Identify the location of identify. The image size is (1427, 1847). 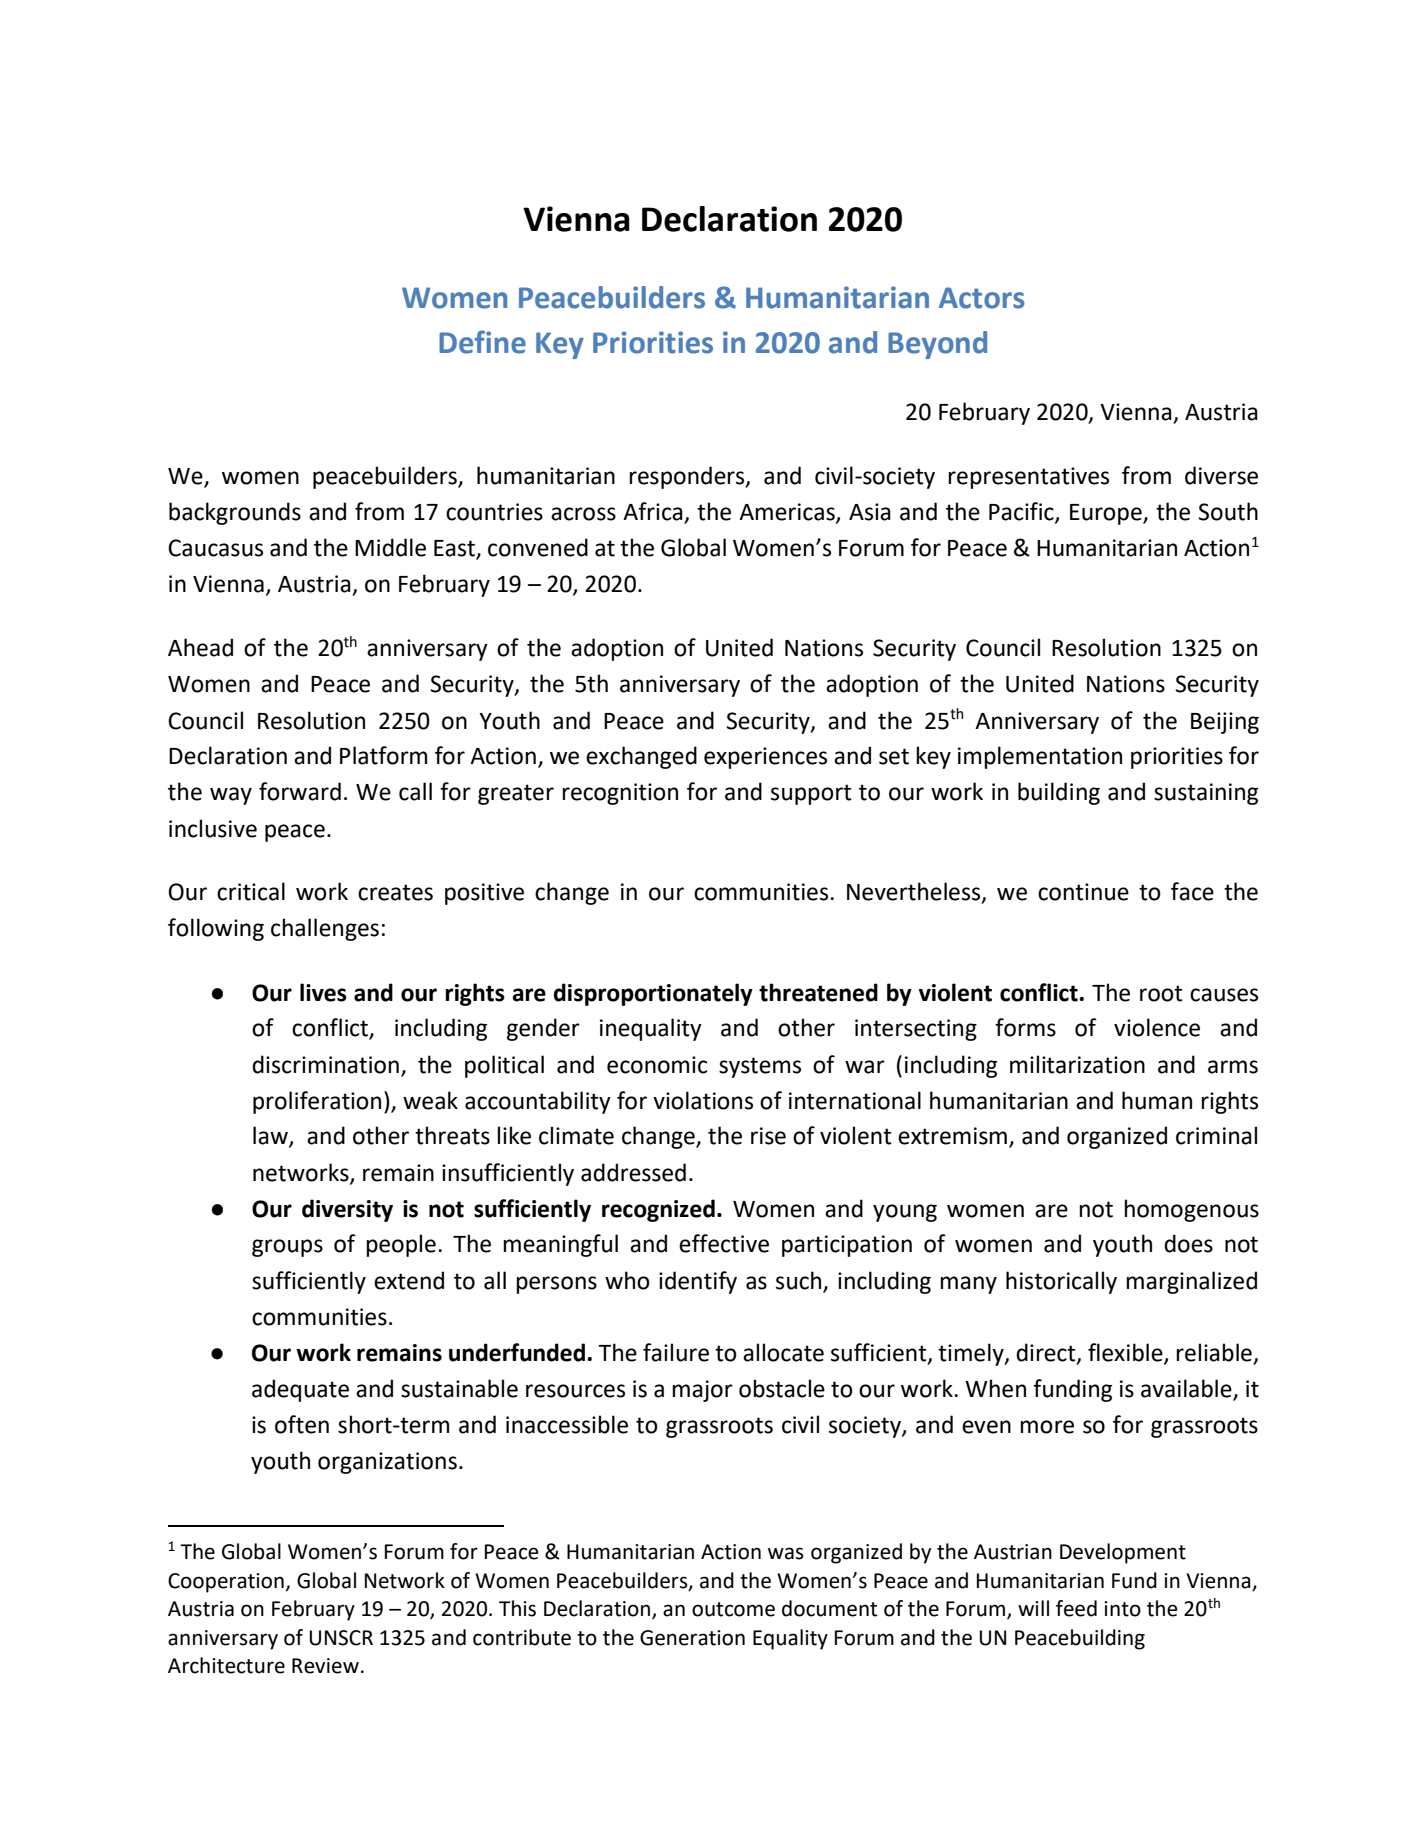
(698, 1282).
